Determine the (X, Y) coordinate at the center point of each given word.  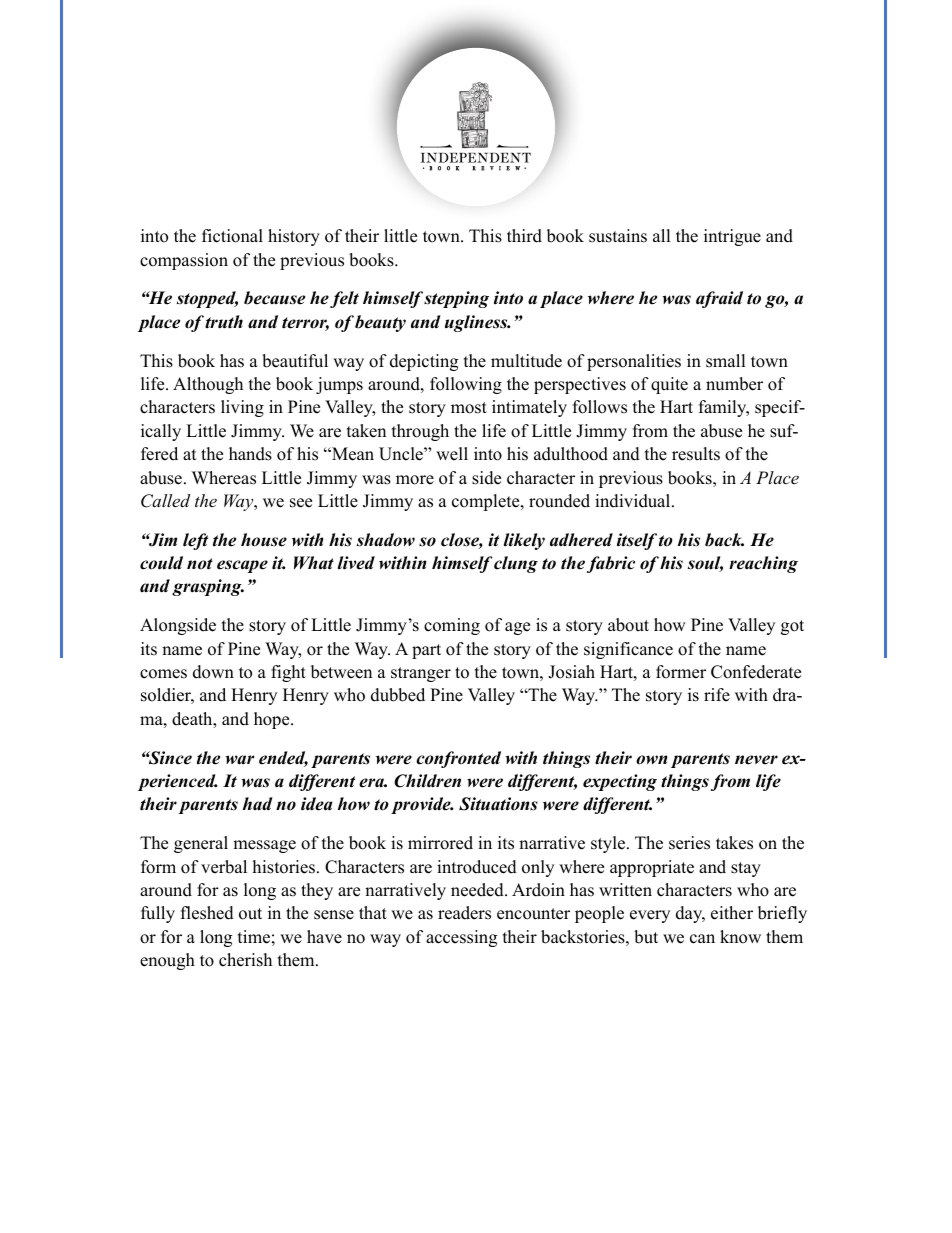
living (242, 408)
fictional (232, 236)
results (696, 454)
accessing (461, 938)
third (524, 236)
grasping (208, 587)
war (240, 760)
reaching (763, 564)
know (740, 937)
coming (452, 626)
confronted (458, 759)
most (469, 408)
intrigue (732, 237)
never (756, 760)
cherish (245, 960)
